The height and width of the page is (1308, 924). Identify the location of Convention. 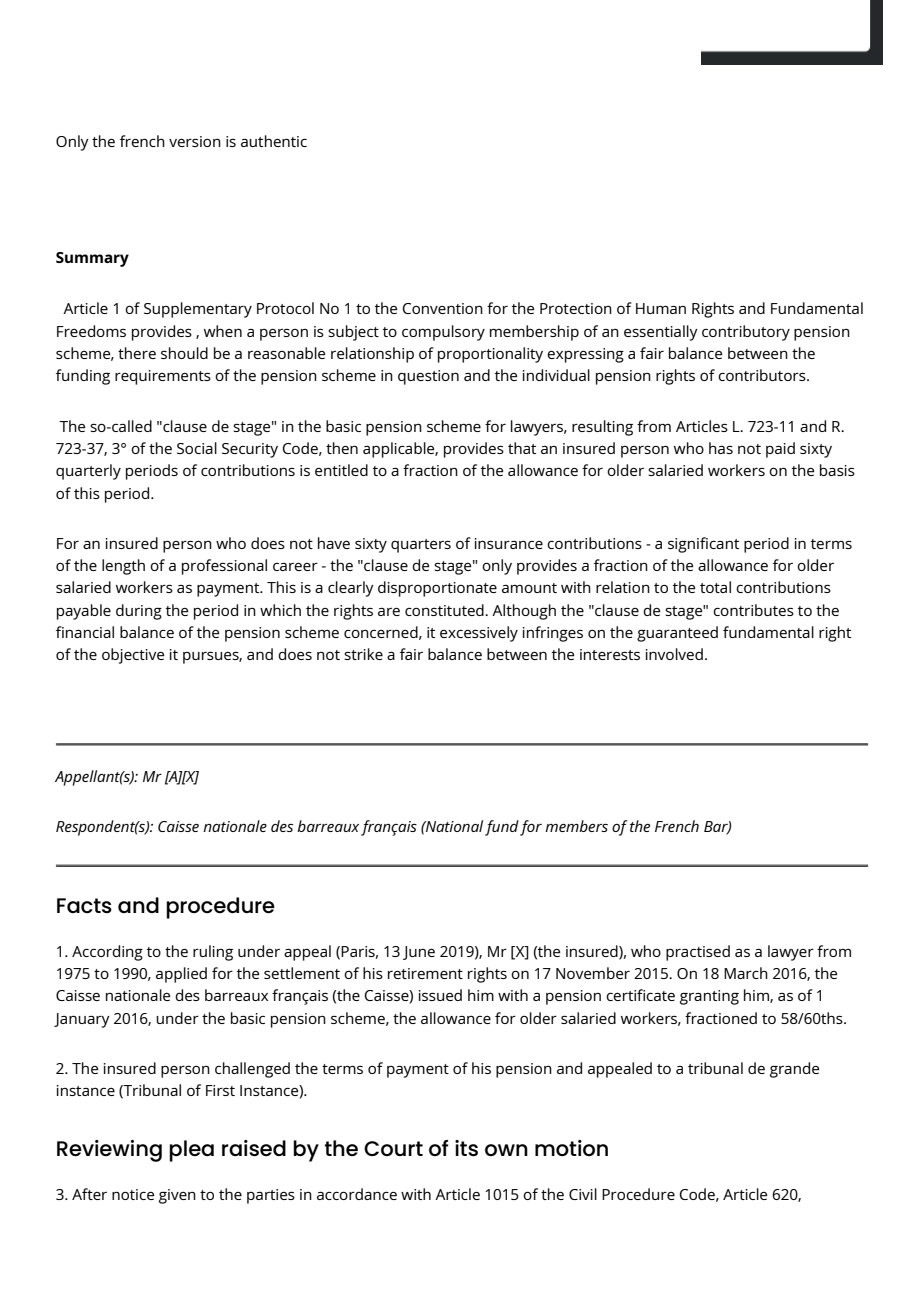
(443, 308).
